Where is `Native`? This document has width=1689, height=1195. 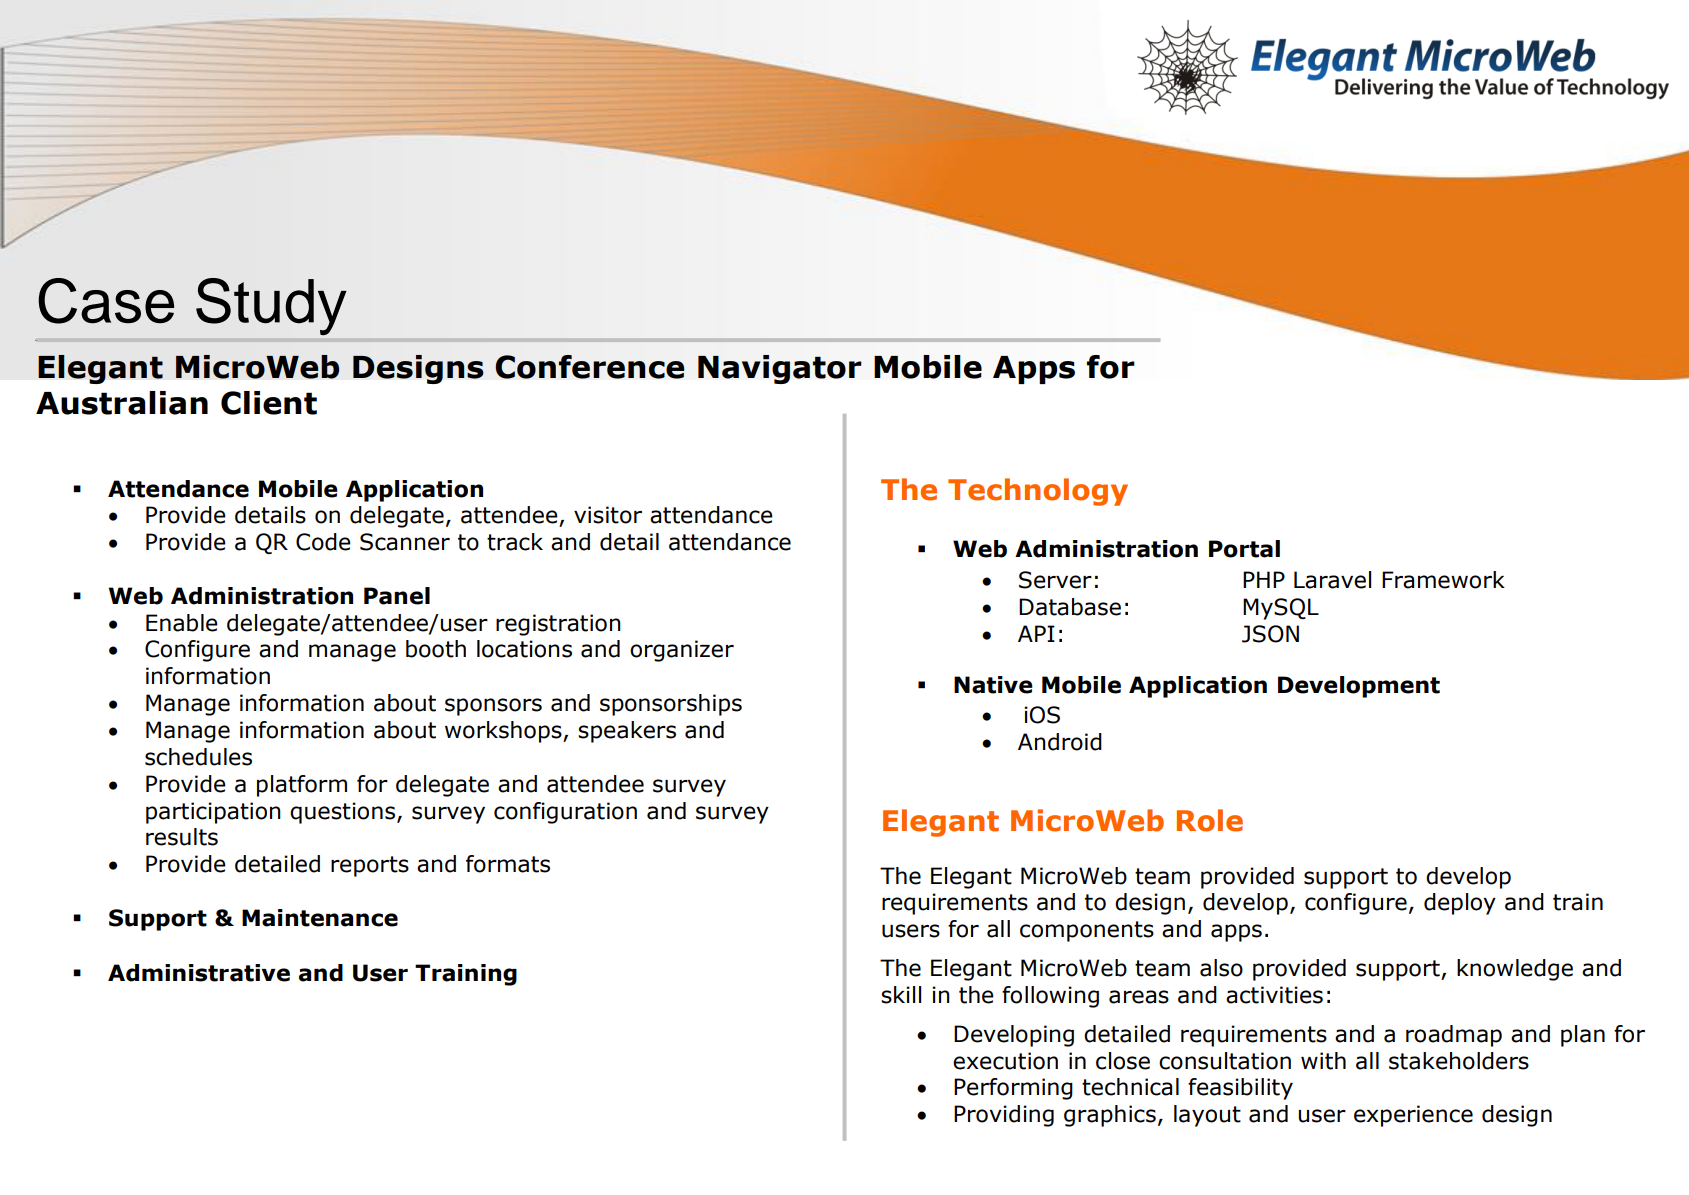
Native is located at coordinates (993, 685).
